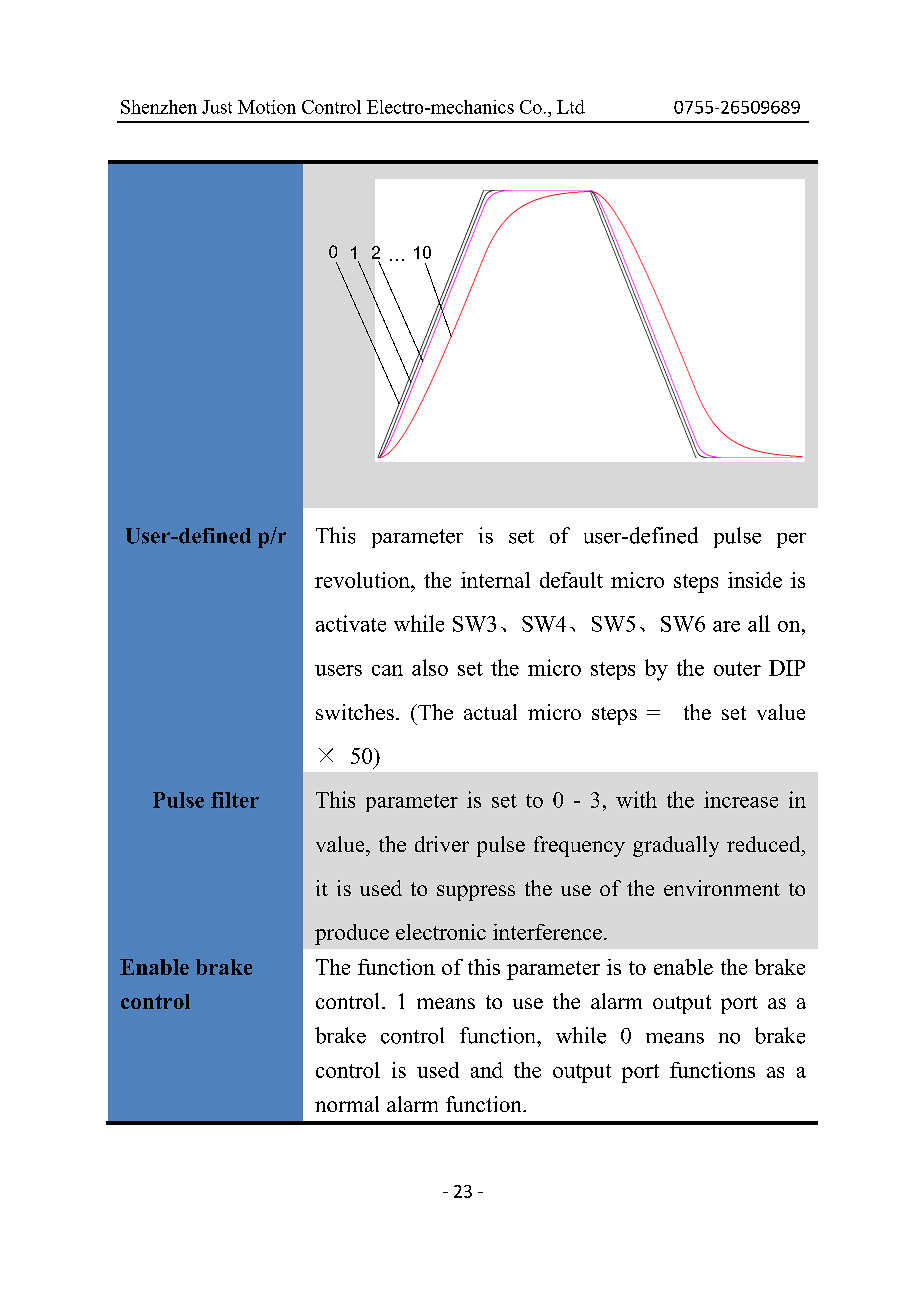  What do you see at coordinates (571, 107) in the screenshot?
I see `Ltd` at bounding box center [571, 107].
